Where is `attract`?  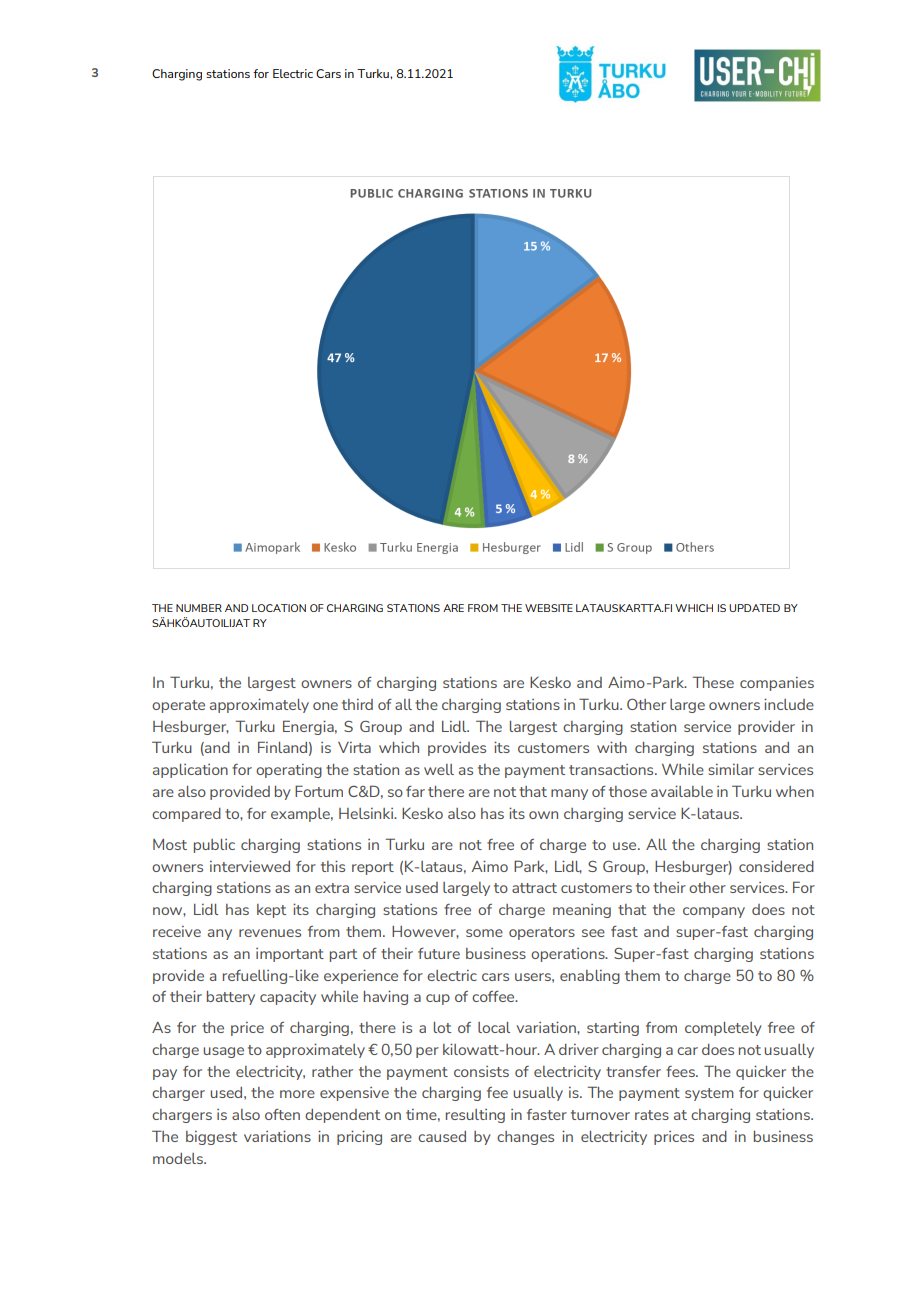
attract is located at coordinates (534, 888).
